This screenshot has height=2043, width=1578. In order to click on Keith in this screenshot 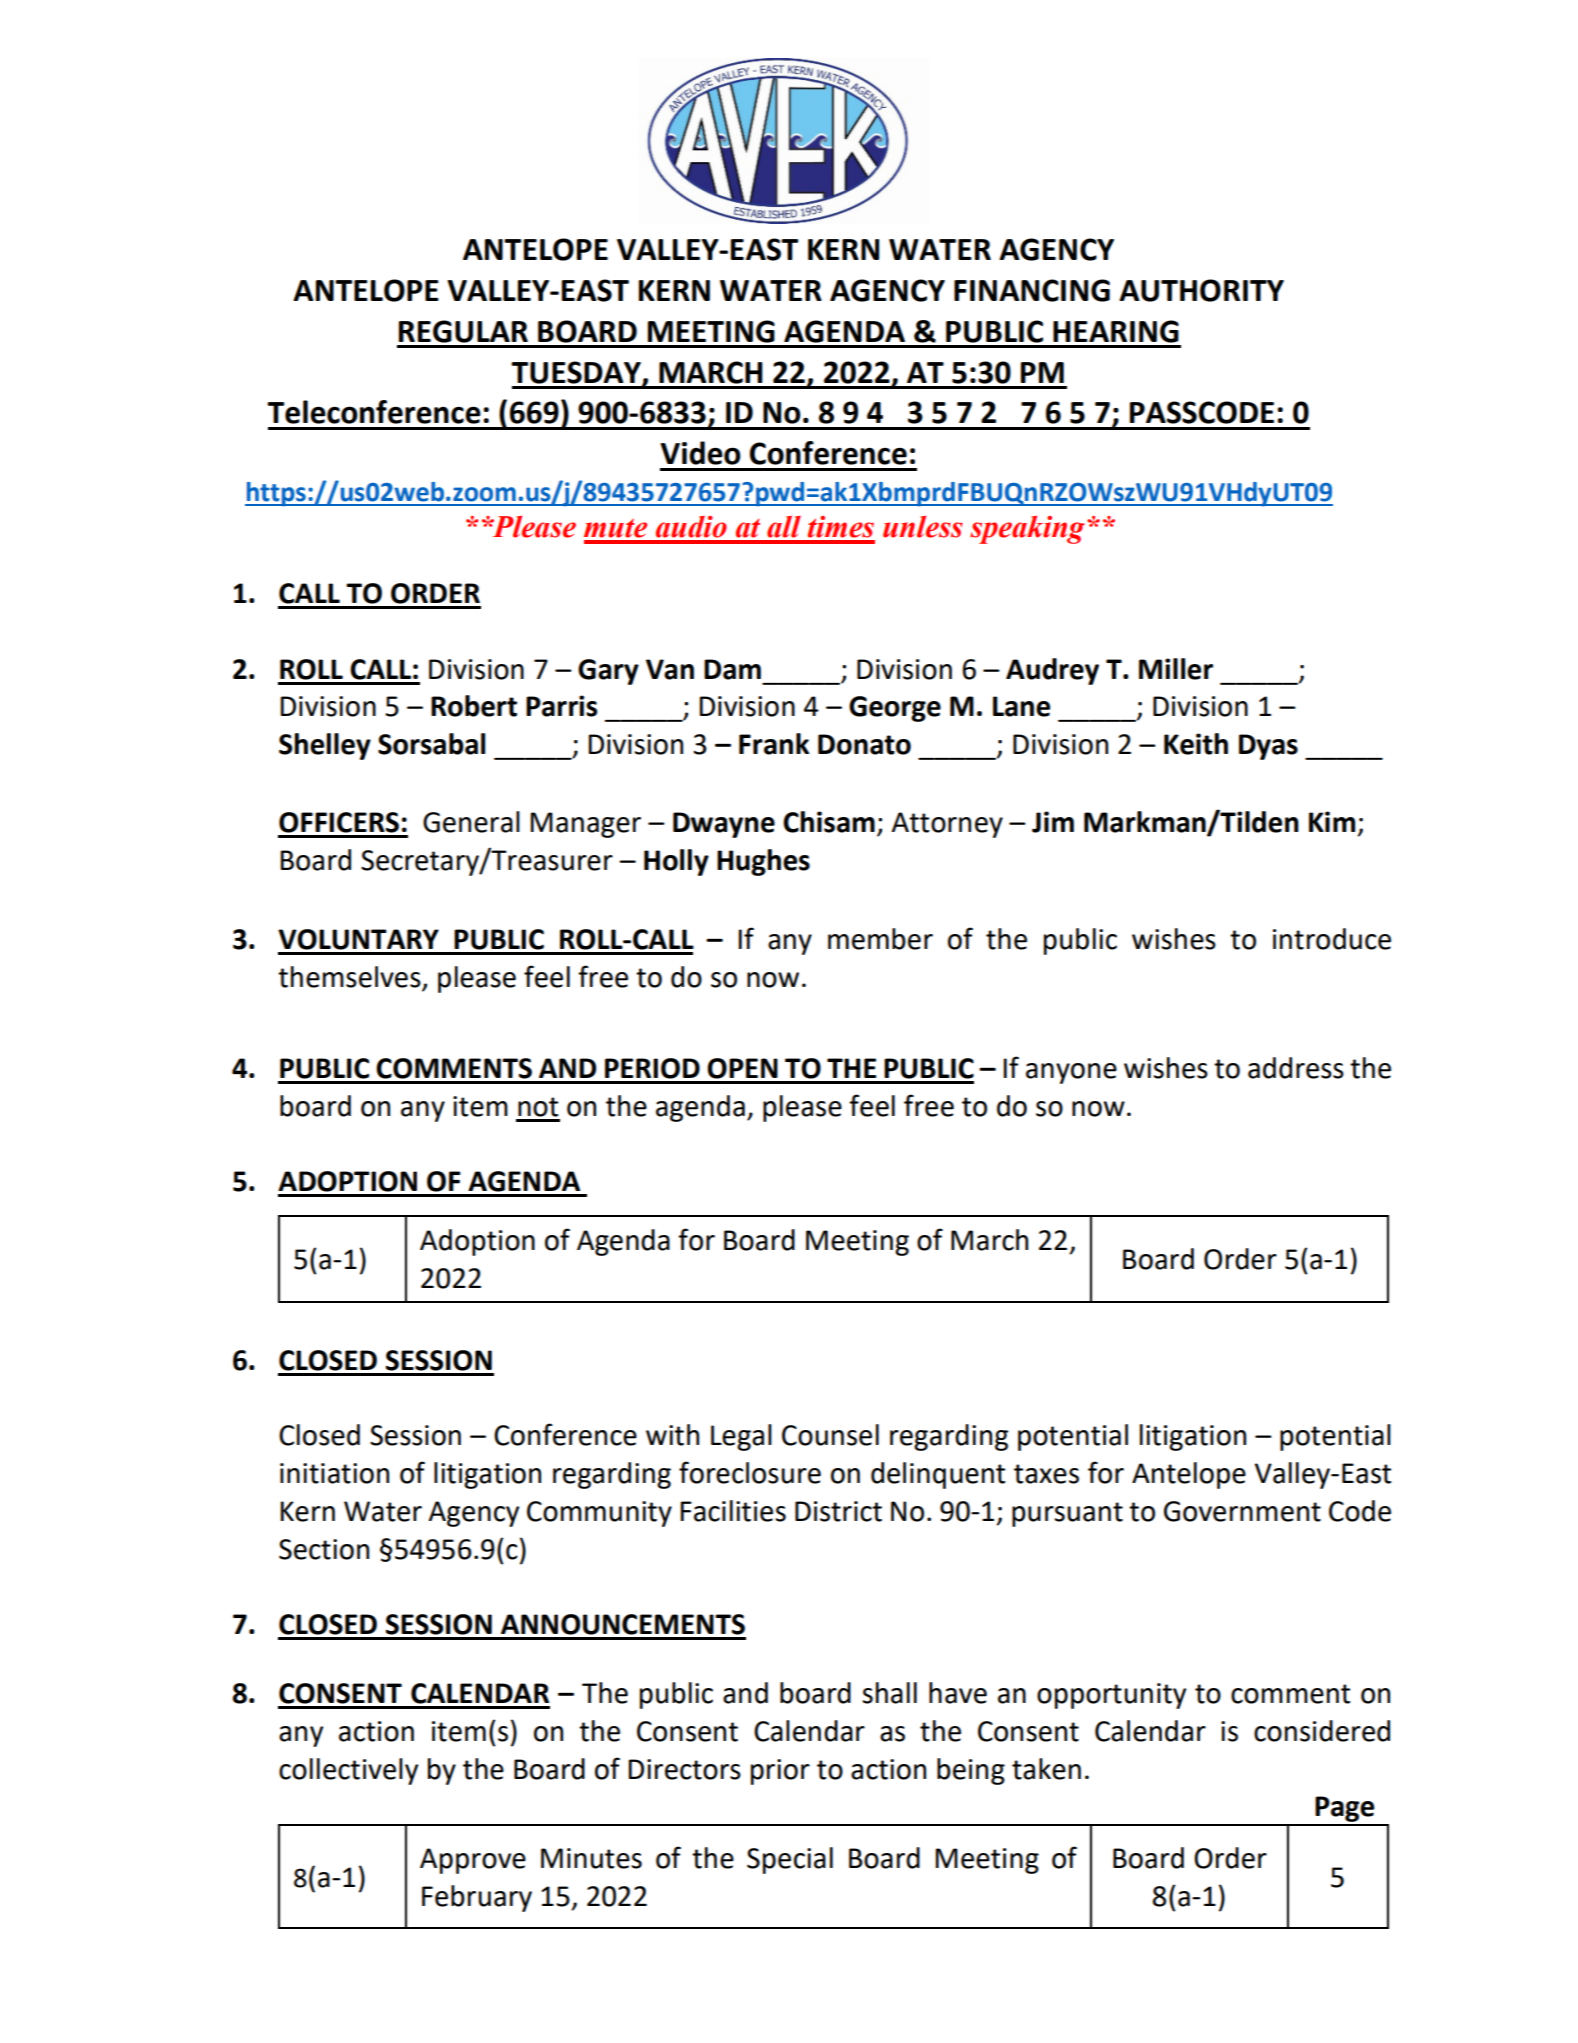, I will do `click(1196, 744)`.
